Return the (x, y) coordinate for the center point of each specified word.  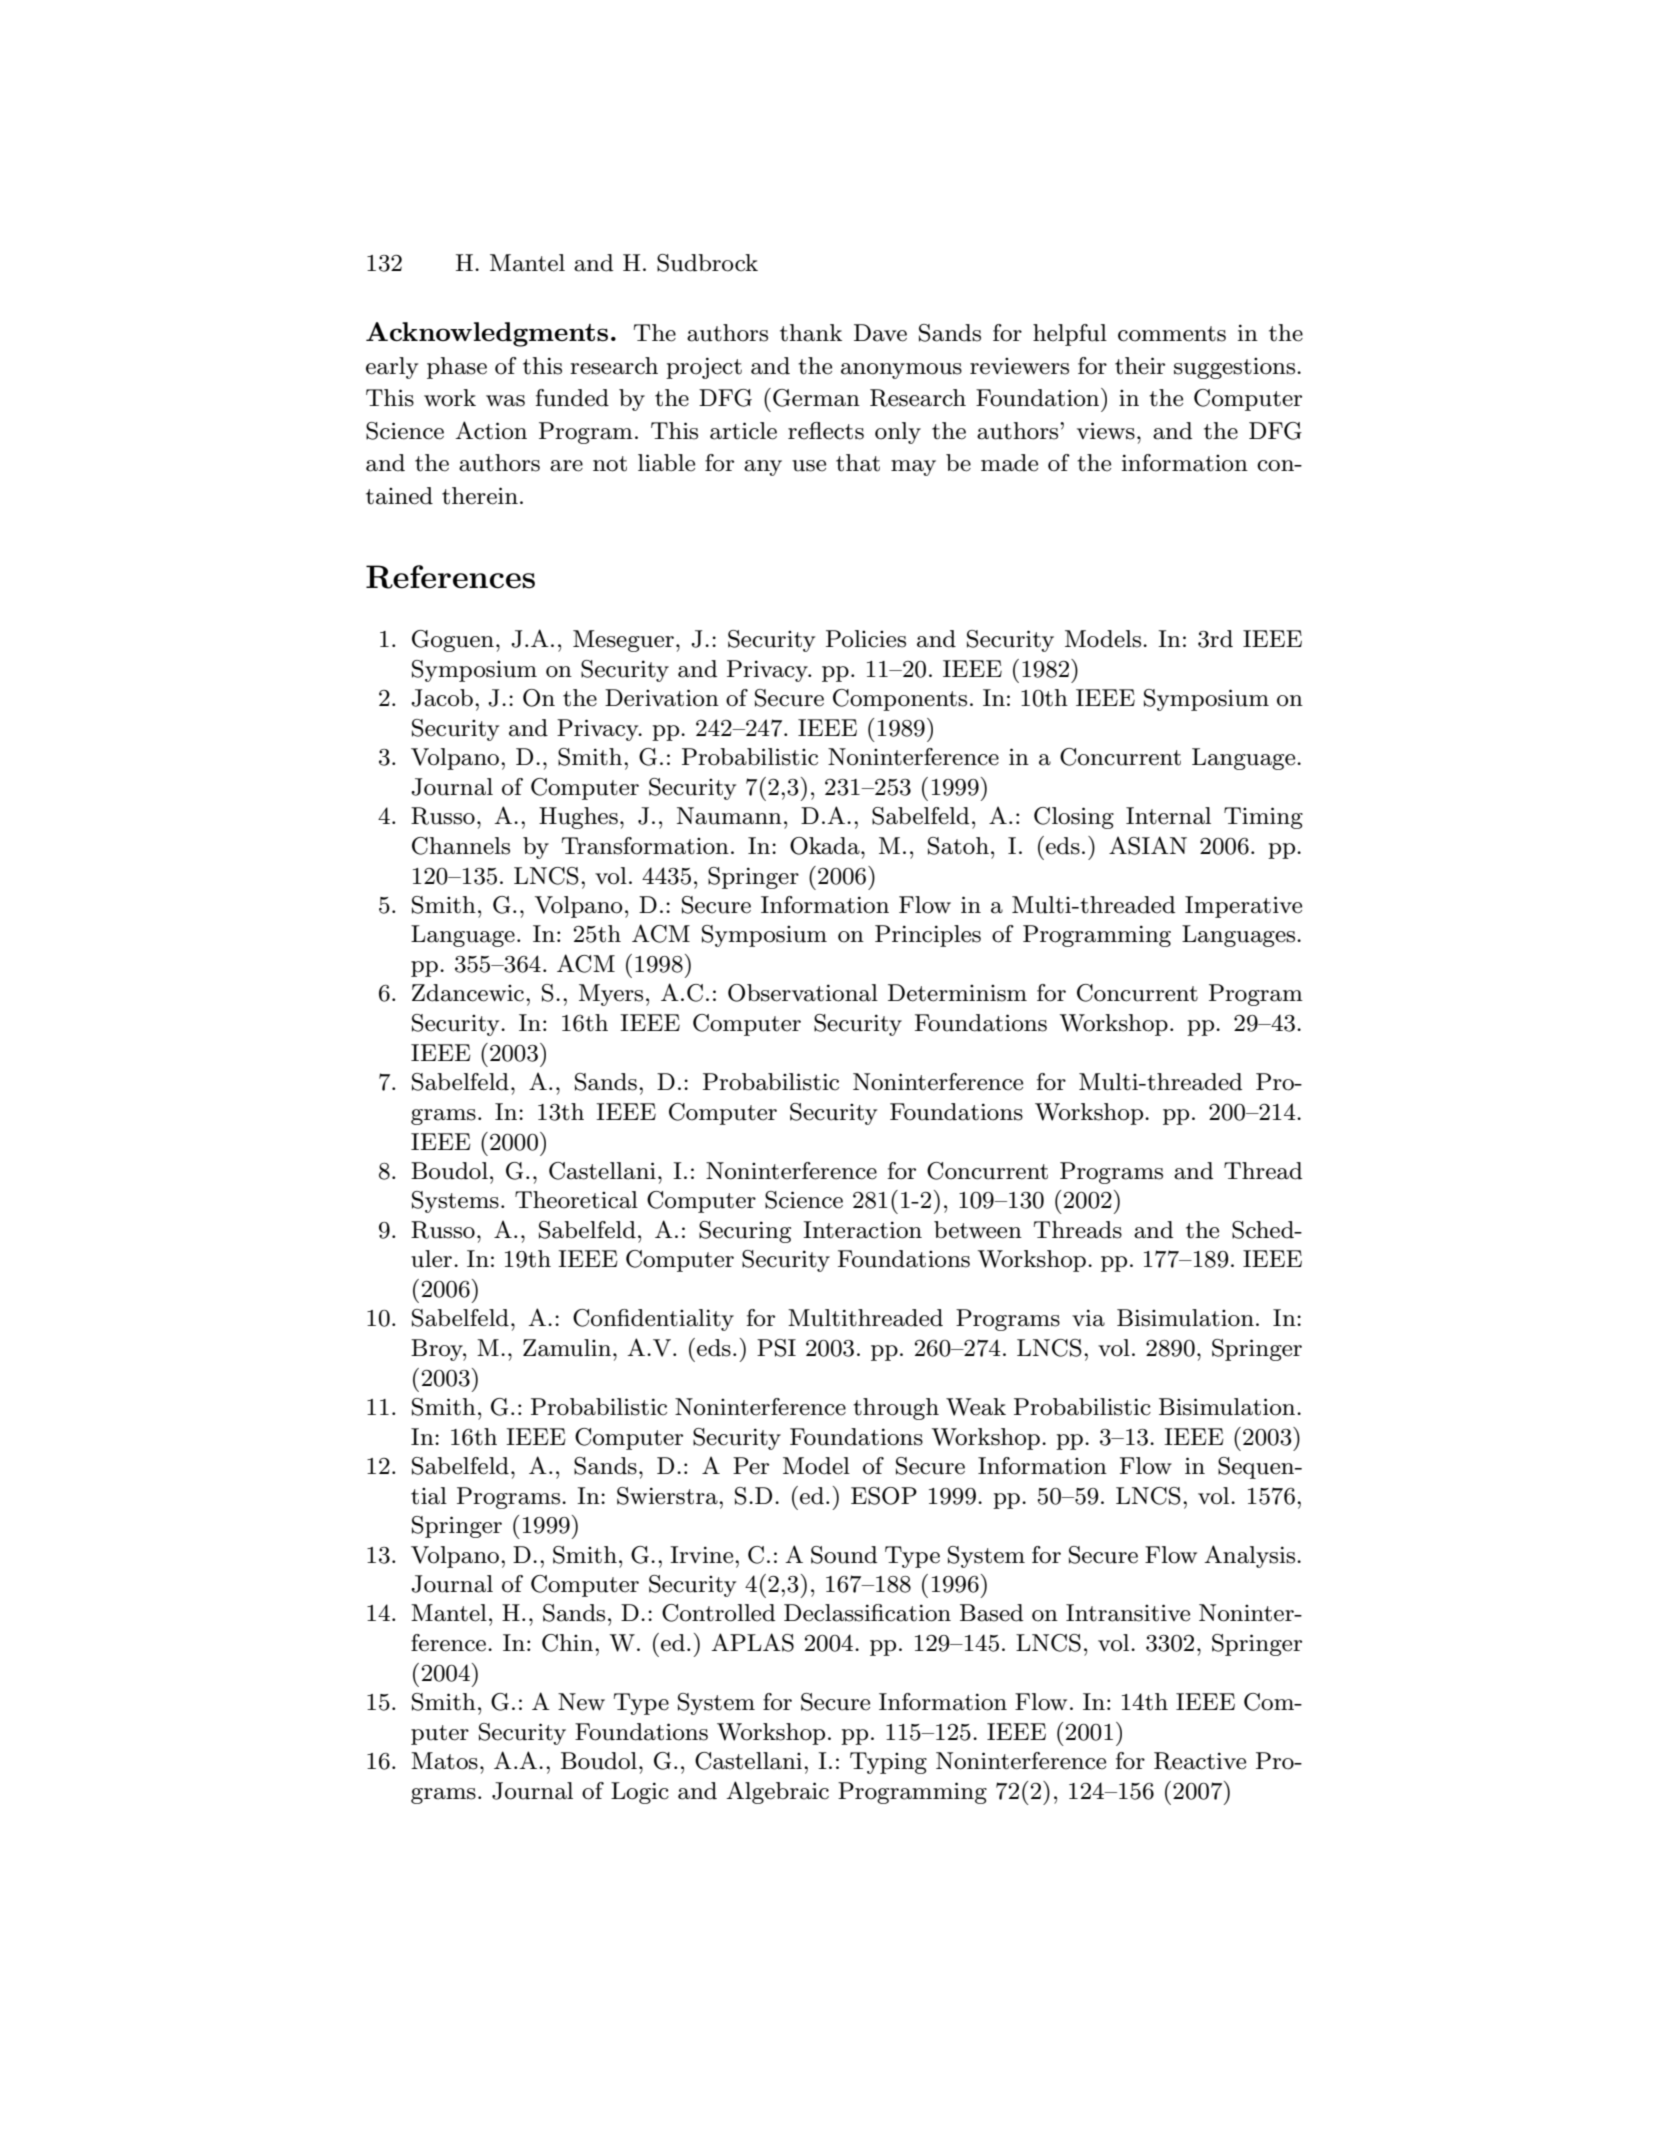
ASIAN (1148, 845)
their (1140, 366)
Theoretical (576, 1200)
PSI (776, 1348)
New (581, 1702)
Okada (826, 846)
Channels (461, 846)
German (816, 398)
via (1088, 1318)
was (505, 401)
